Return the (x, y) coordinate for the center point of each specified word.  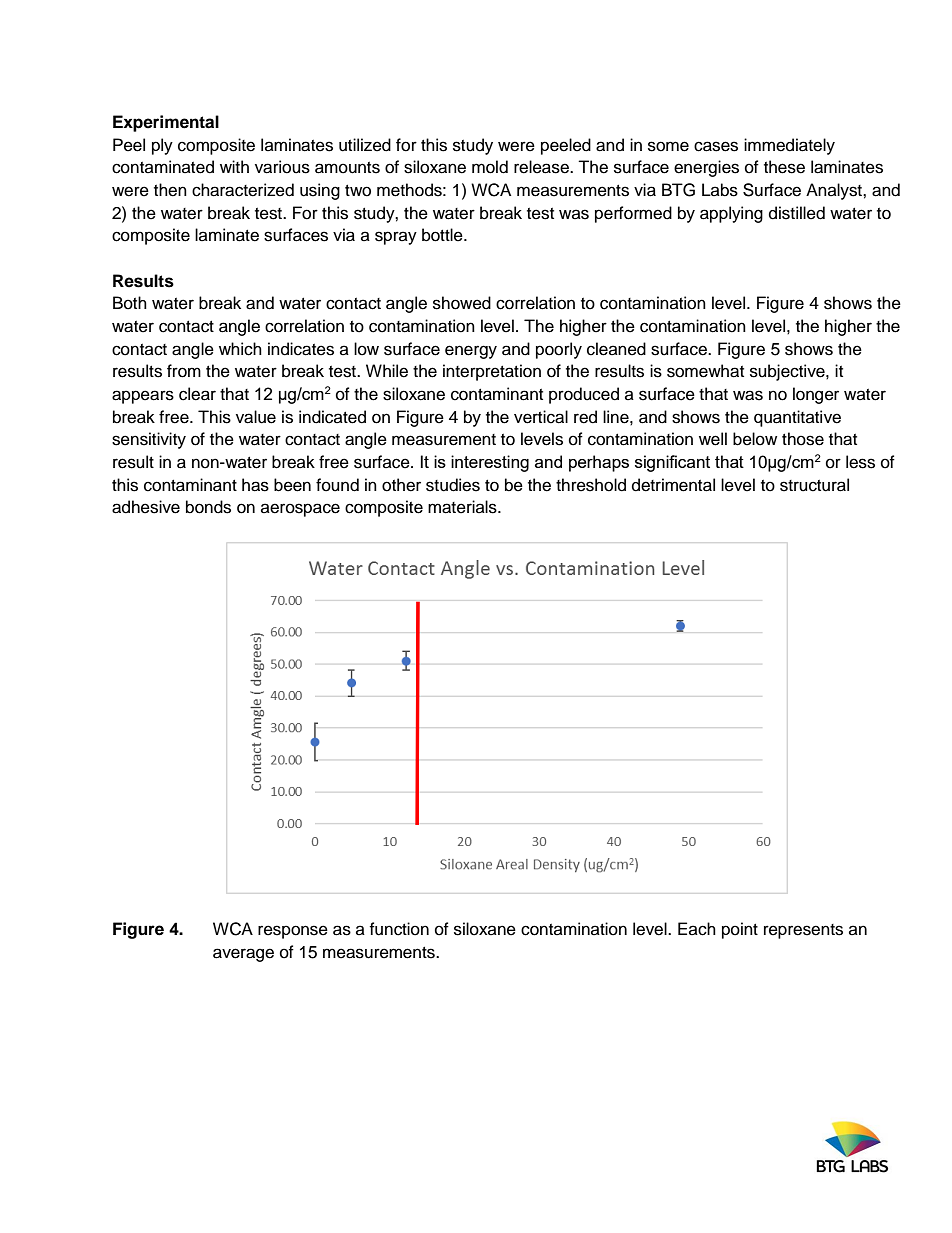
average (243, 955)
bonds (208, 507)
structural (814, 485)
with (234, 166)
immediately (789, 146)
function (399, 929)
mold (490, 167)
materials (463, 507)
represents (803, 931)
